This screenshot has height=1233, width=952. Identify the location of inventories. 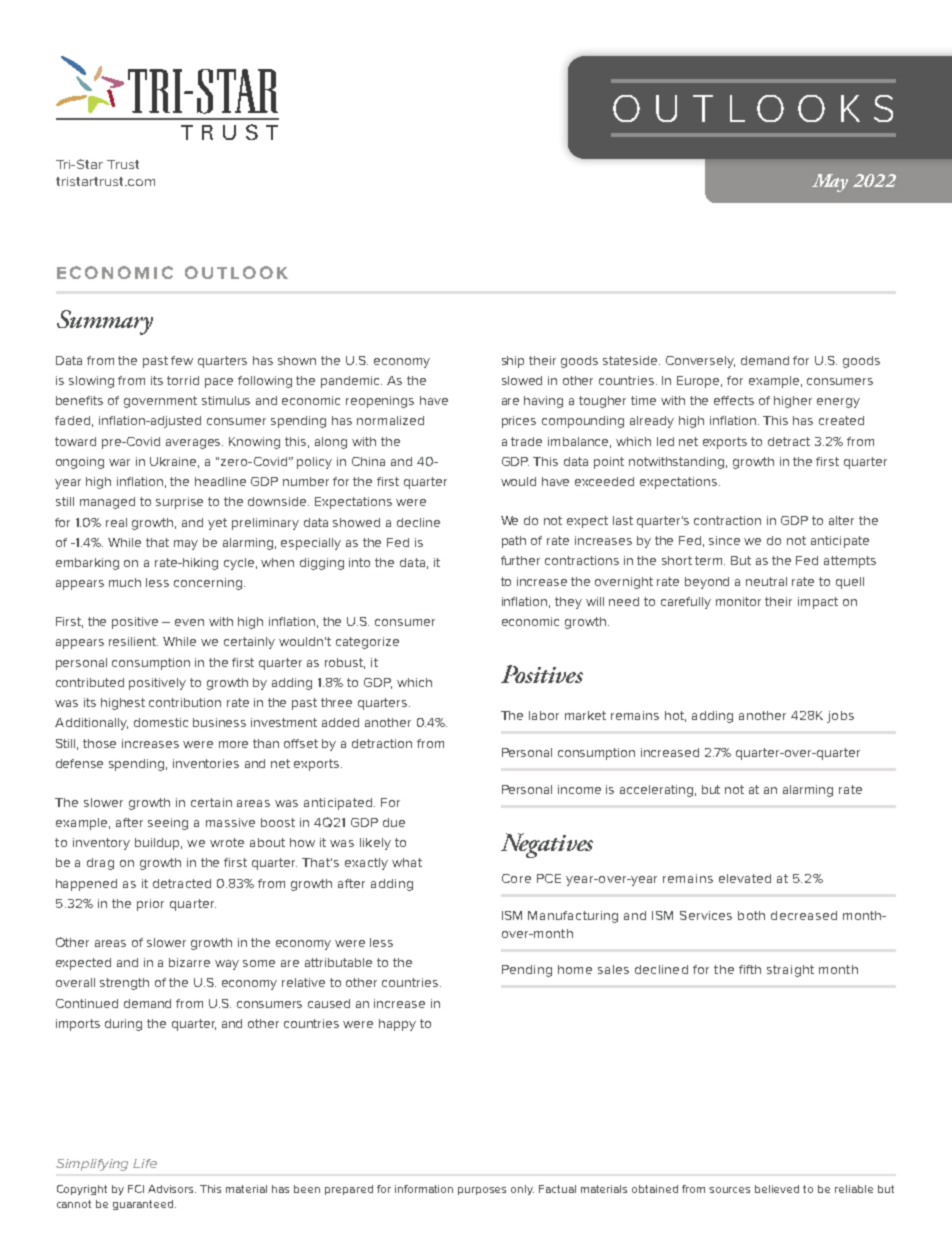
(206, 763).
